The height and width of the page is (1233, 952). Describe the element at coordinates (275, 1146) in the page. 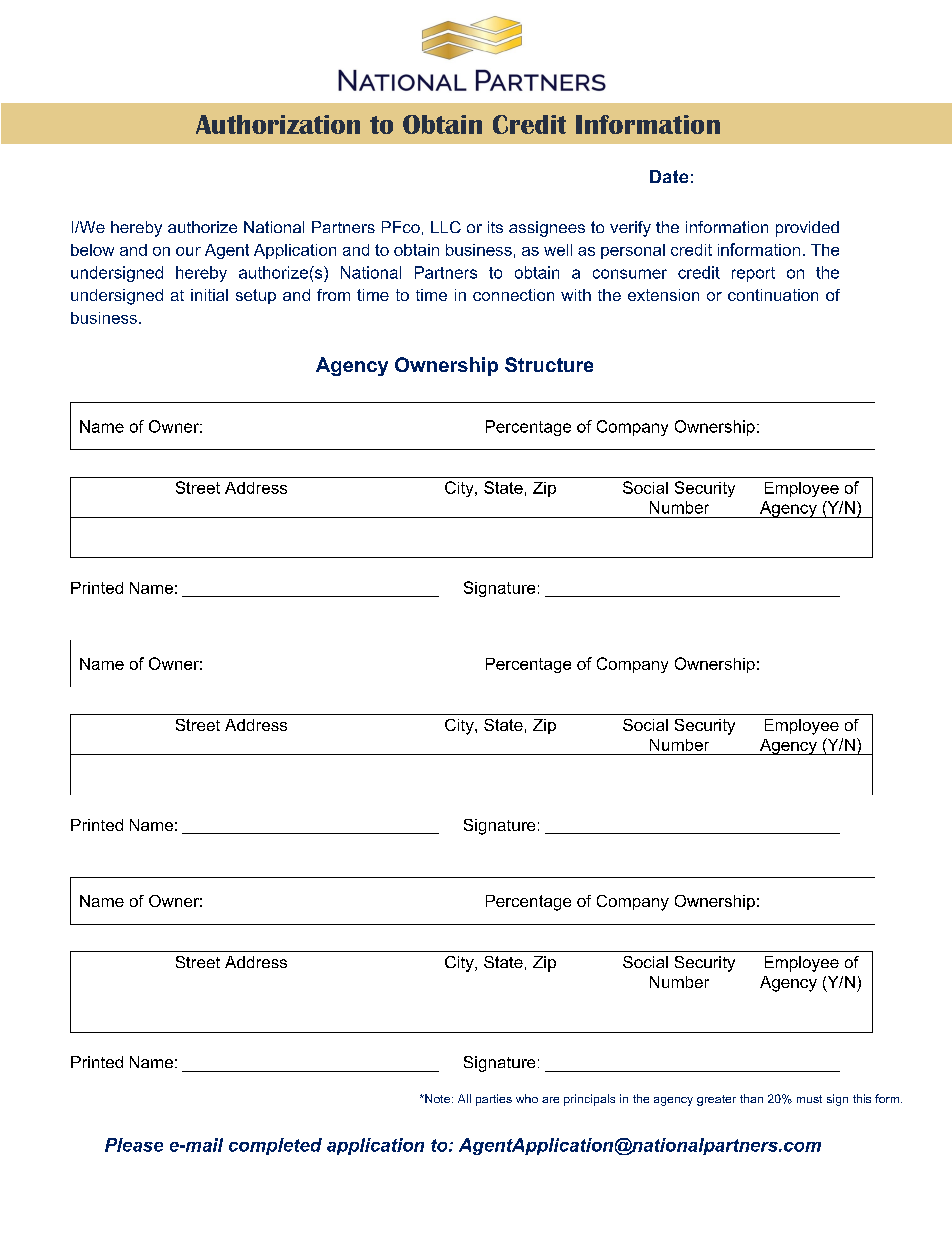

I see `completed` at that location.
